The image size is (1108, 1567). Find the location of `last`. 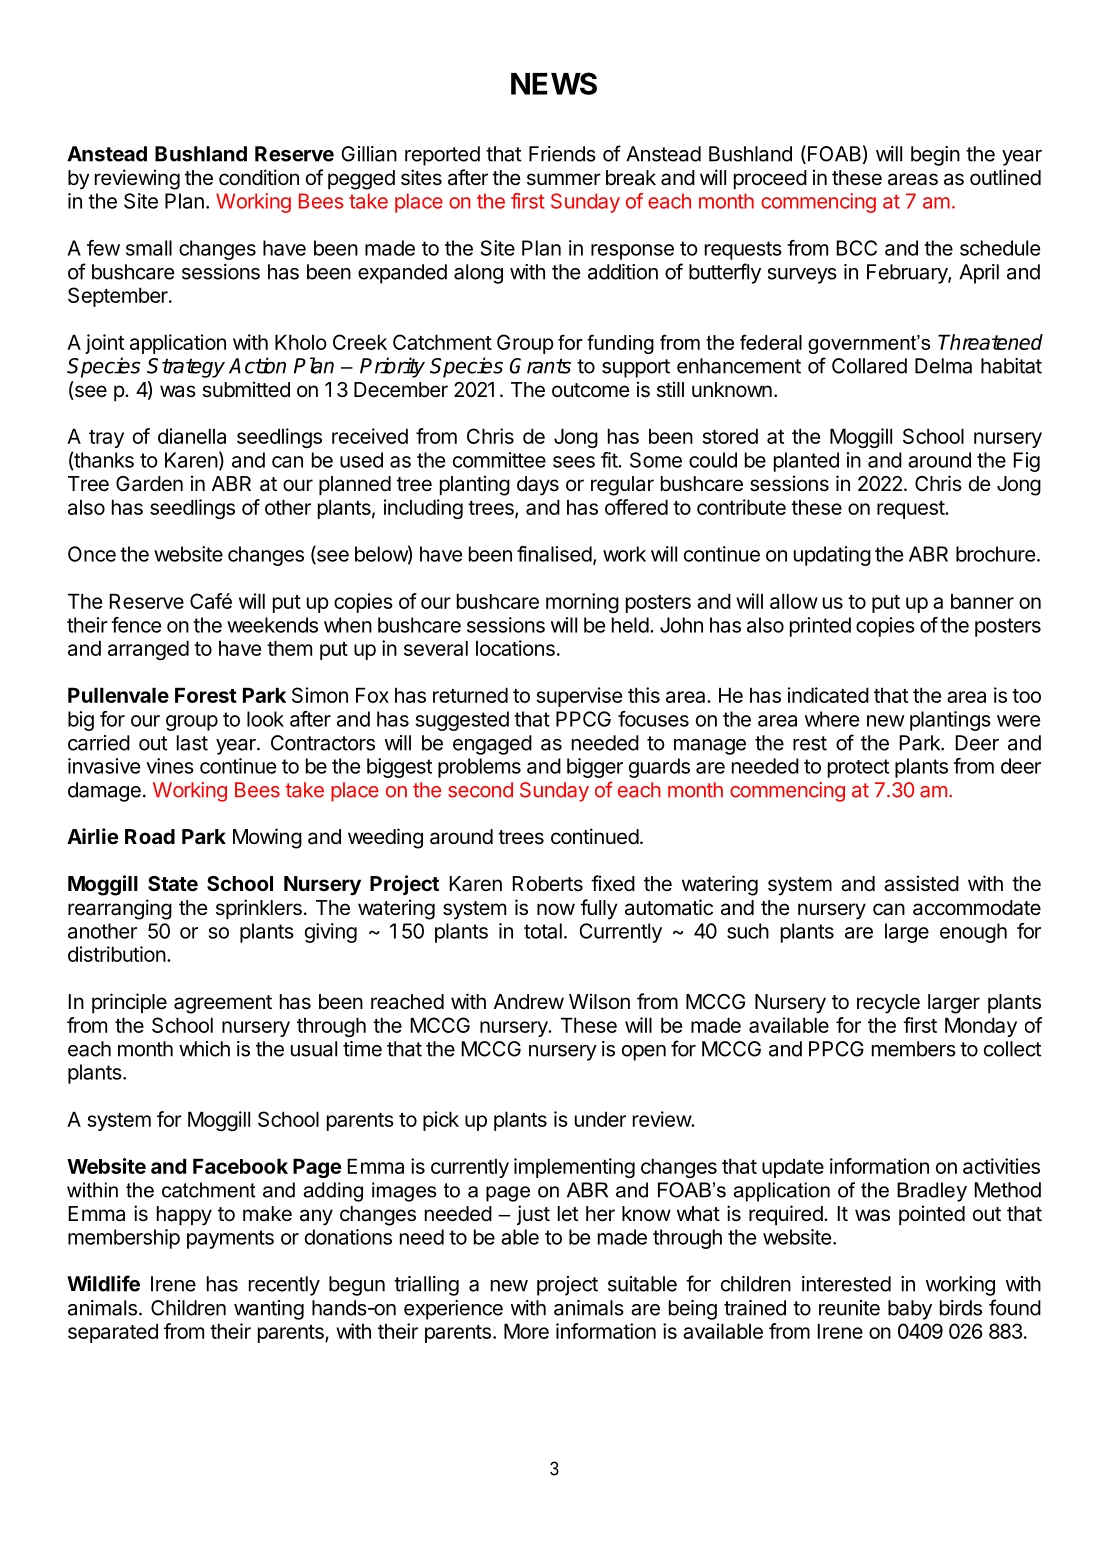

last is located at coordinates (192, 743).
